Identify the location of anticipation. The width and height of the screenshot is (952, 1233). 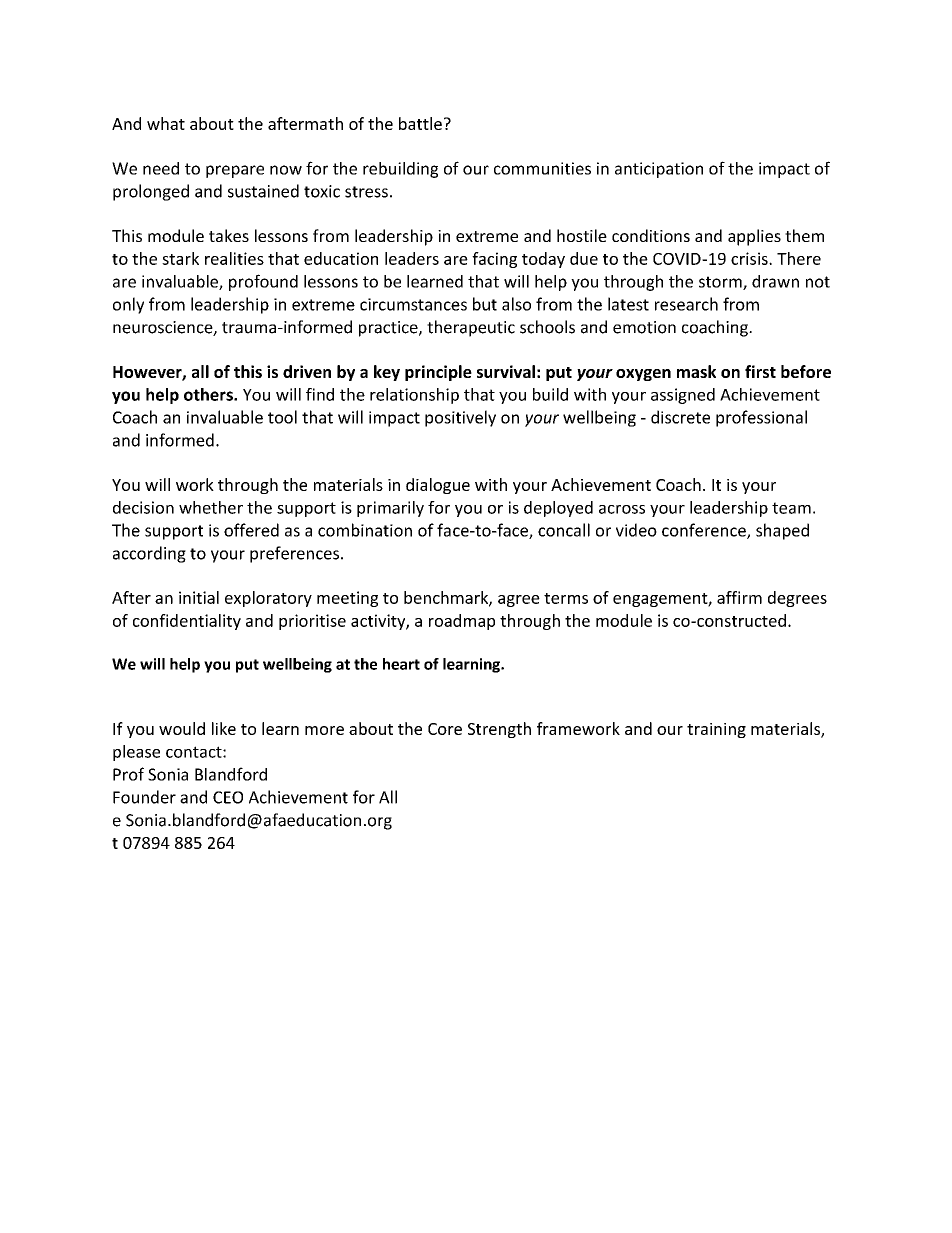
(659, 170).
